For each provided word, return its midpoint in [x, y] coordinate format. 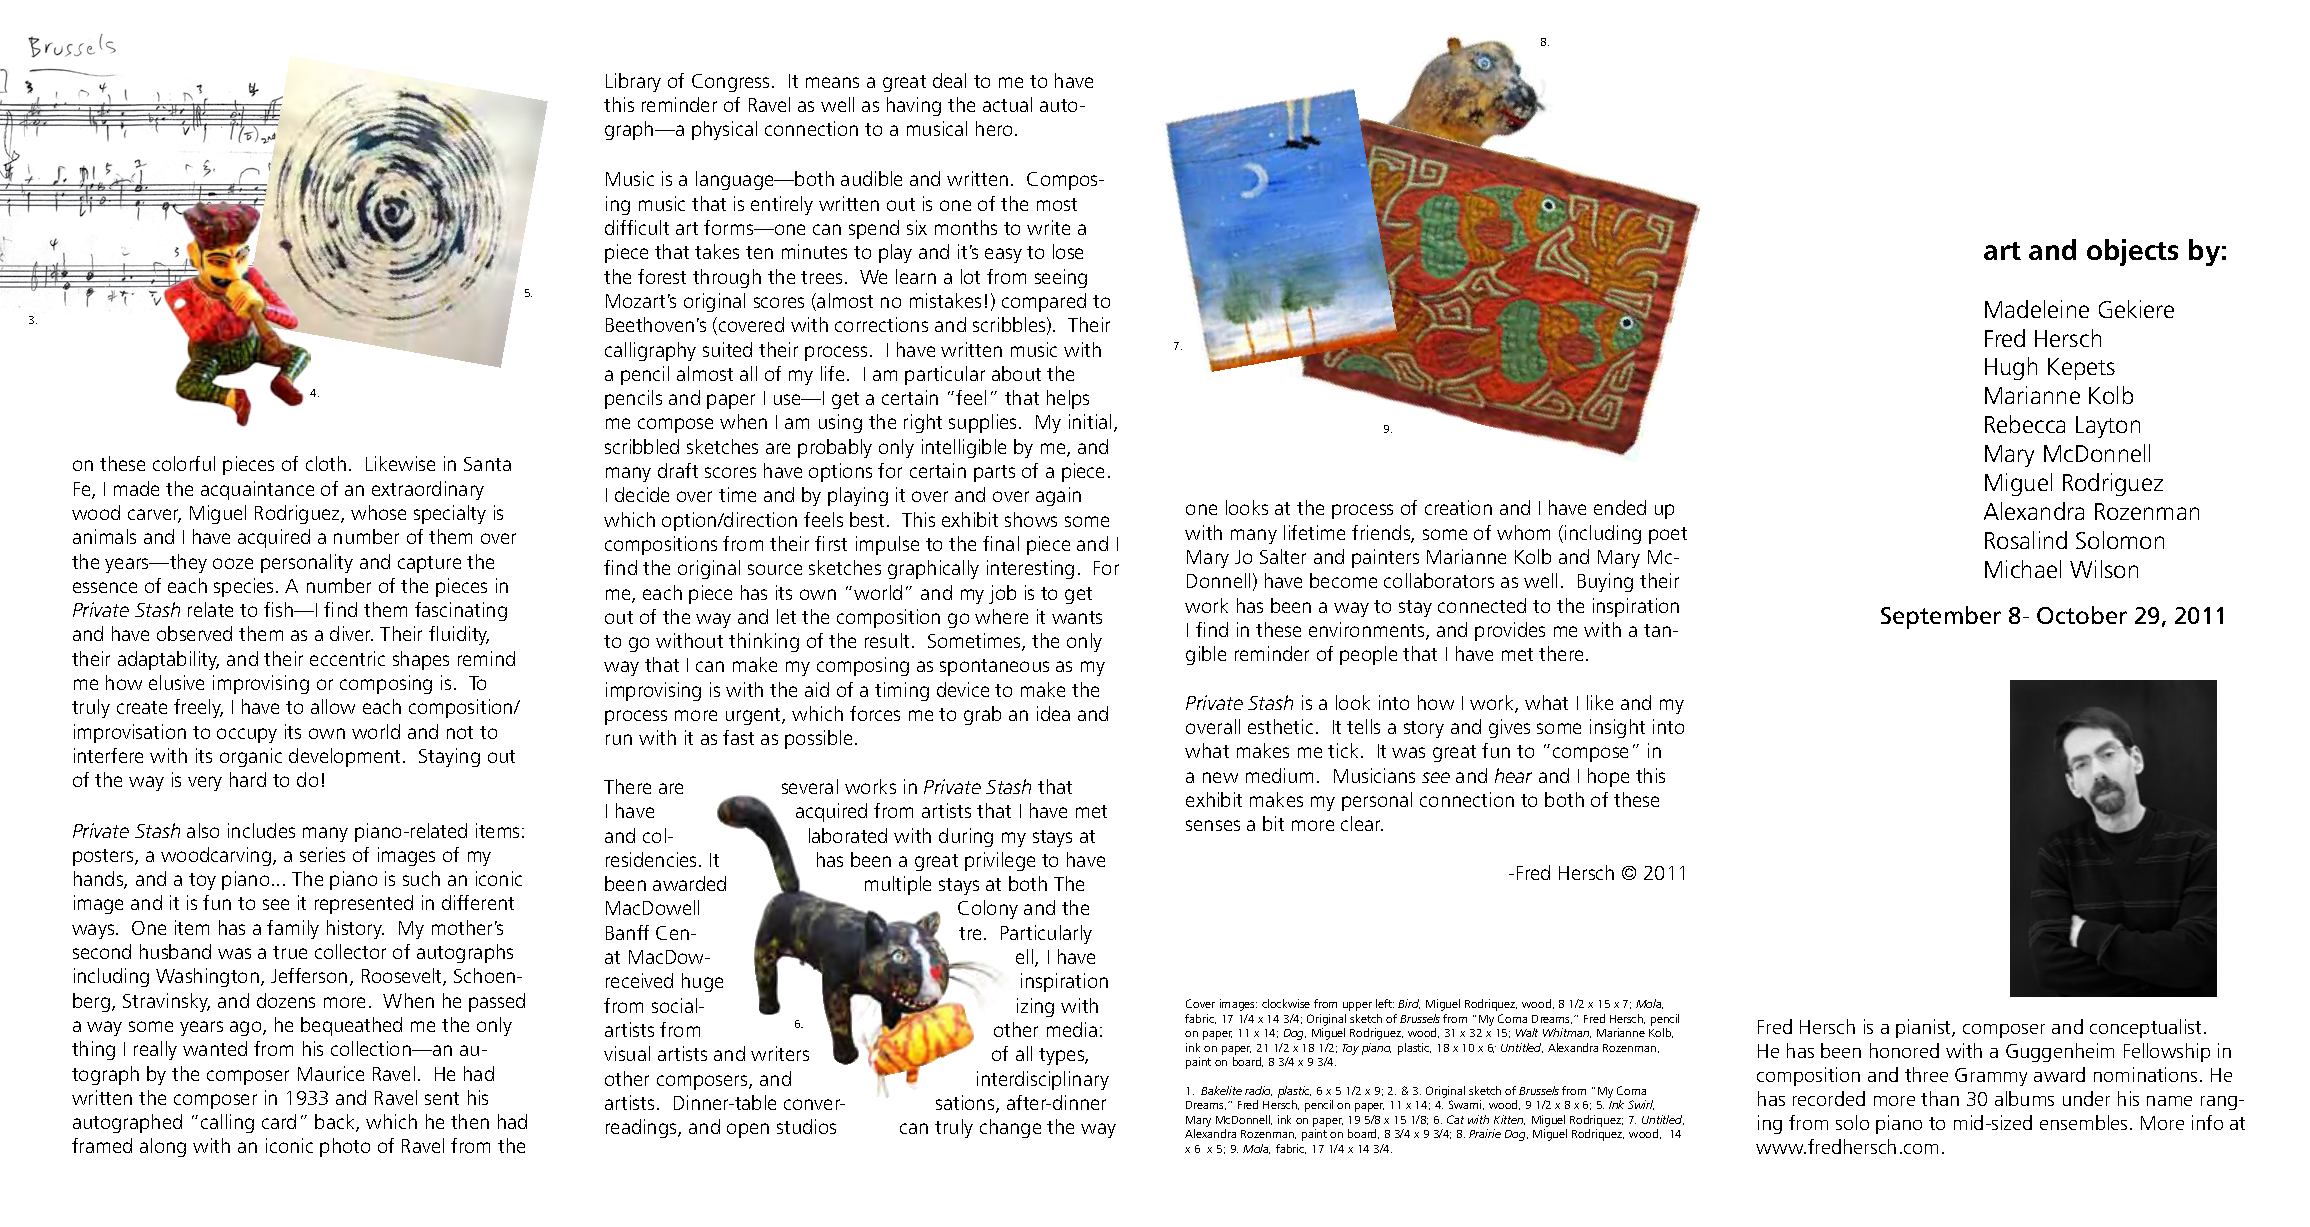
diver [351, 633]
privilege [1000, 861]
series [322, 854]
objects [2132, 252]
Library [633, 82]
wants [1077, 617]
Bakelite [1221, 1090]
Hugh [2011, 368]
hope [1608, 777]
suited [727, 349]
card [279, 1121]
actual [1007, 104]
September [1941, 617]
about [1016, 373]
